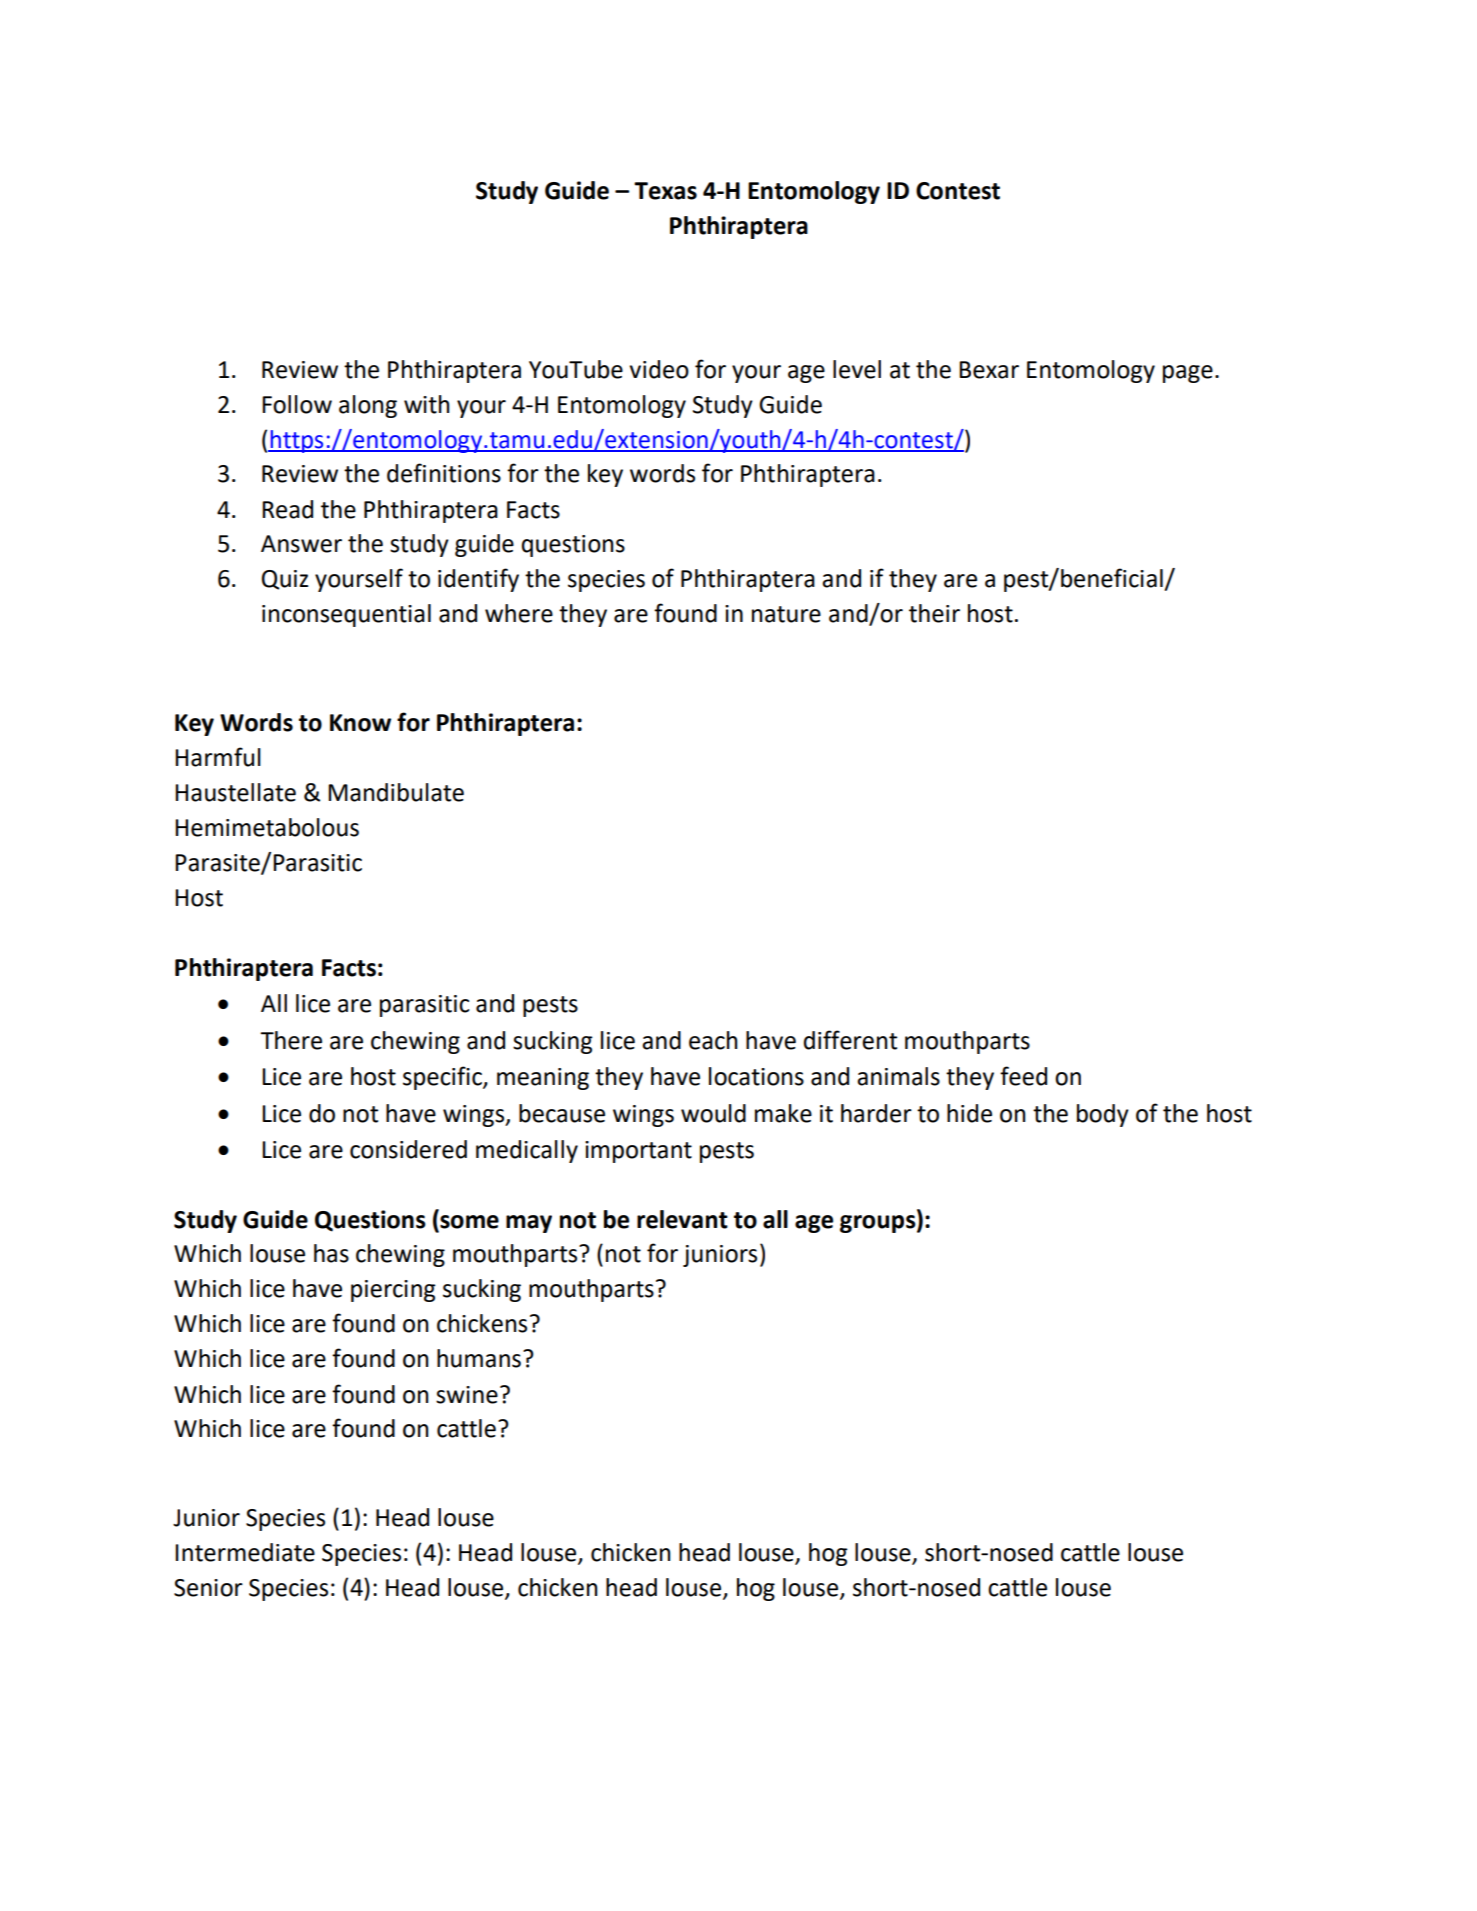 The width and height of the document is (1477, 1911). Describe the element at coordinates (713, 1040) in the document. I see `each` at that location.
